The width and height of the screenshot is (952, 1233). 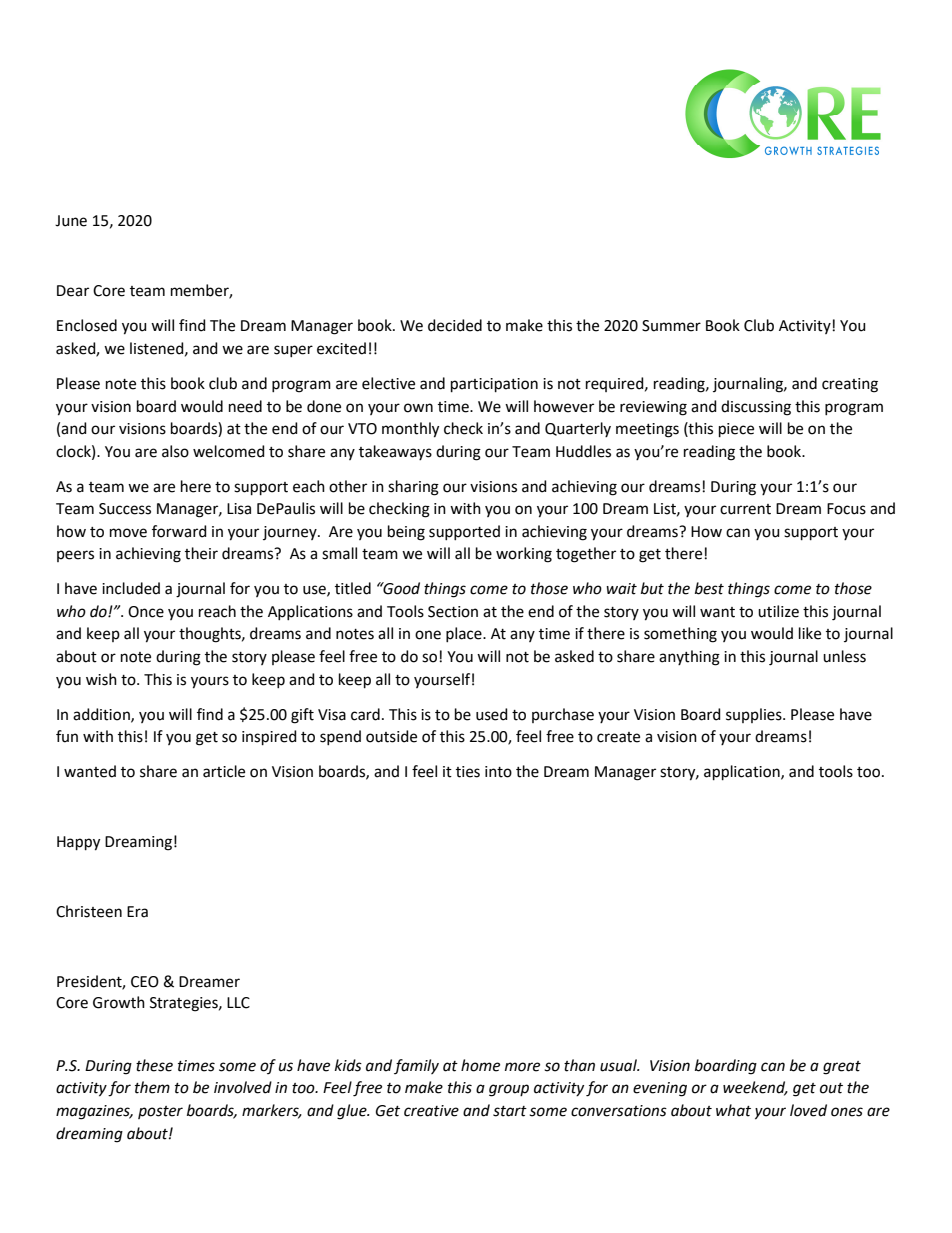 What do you see at coordinates (745, 509) in the screenshot?
I see `current` at bounding box center [745, 509].
